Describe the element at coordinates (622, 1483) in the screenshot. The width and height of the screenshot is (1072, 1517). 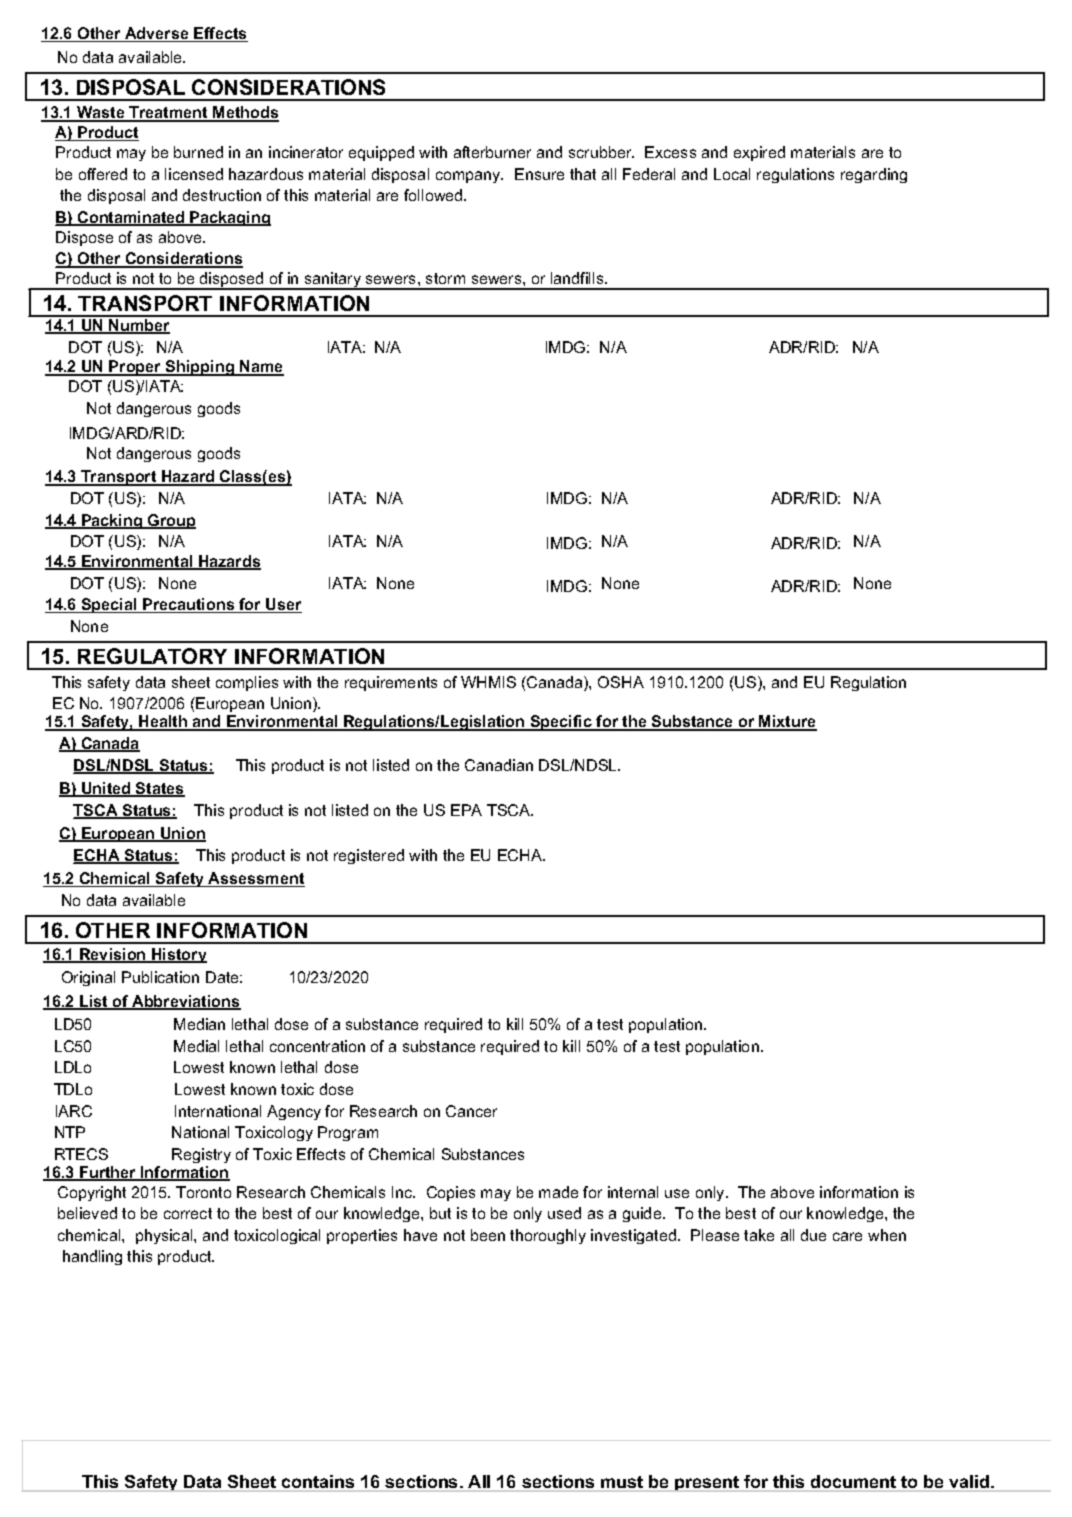
I see `must` at that location.
